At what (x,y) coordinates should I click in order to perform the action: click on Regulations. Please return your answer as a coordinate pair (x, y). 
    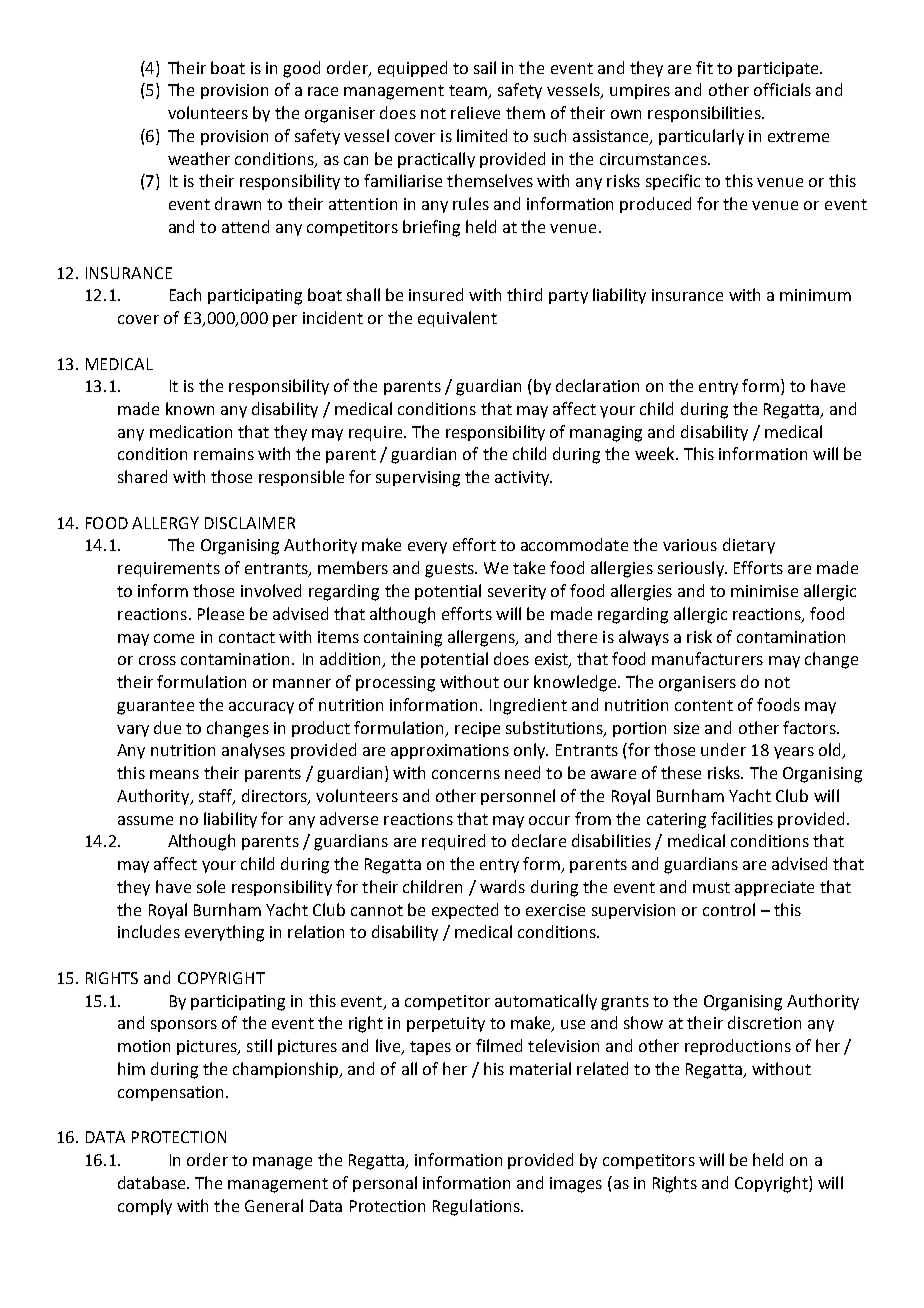
    Looking at the image, I should click on (477, 1207).
